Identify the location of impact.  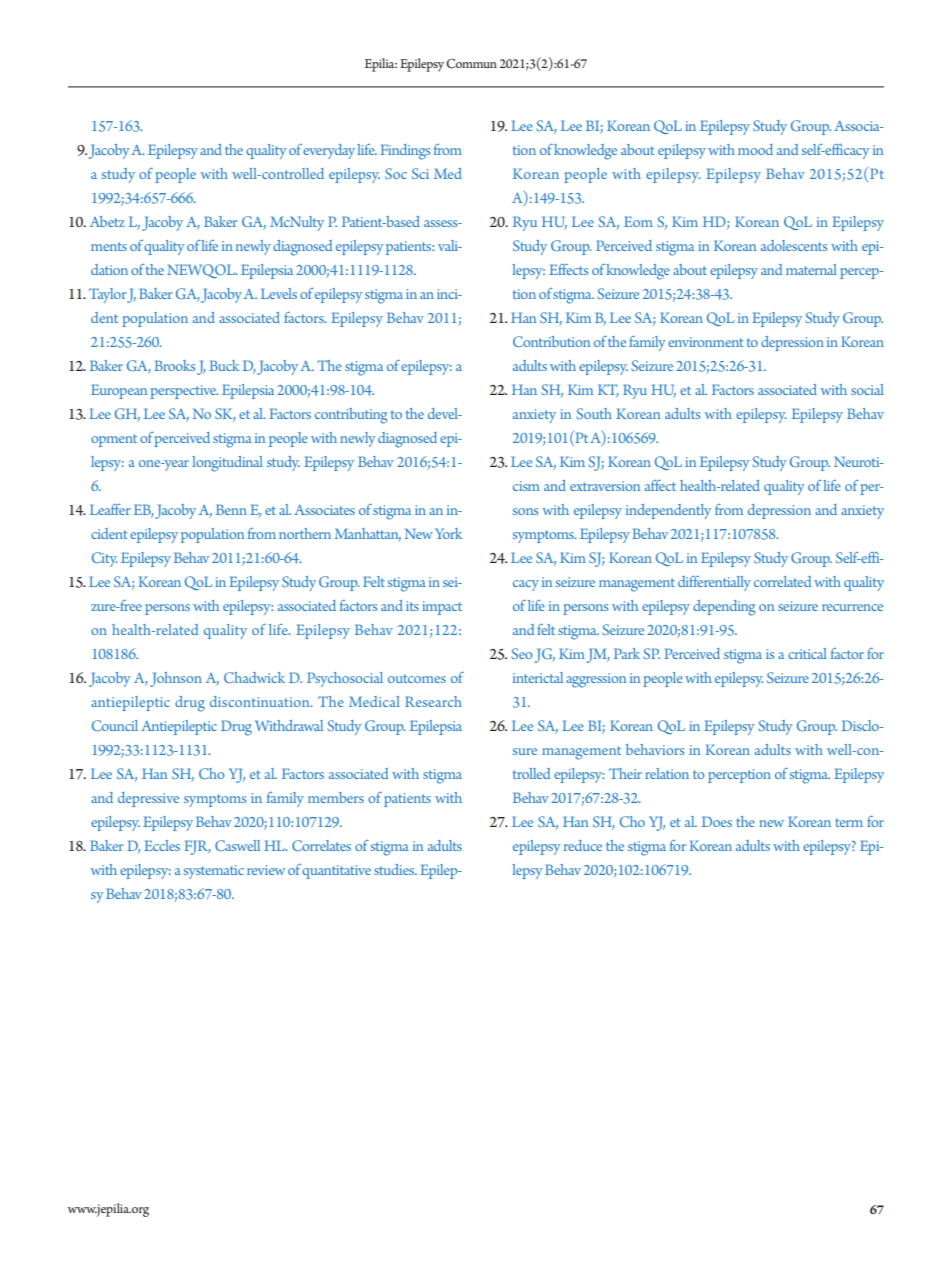
(442, 608).
